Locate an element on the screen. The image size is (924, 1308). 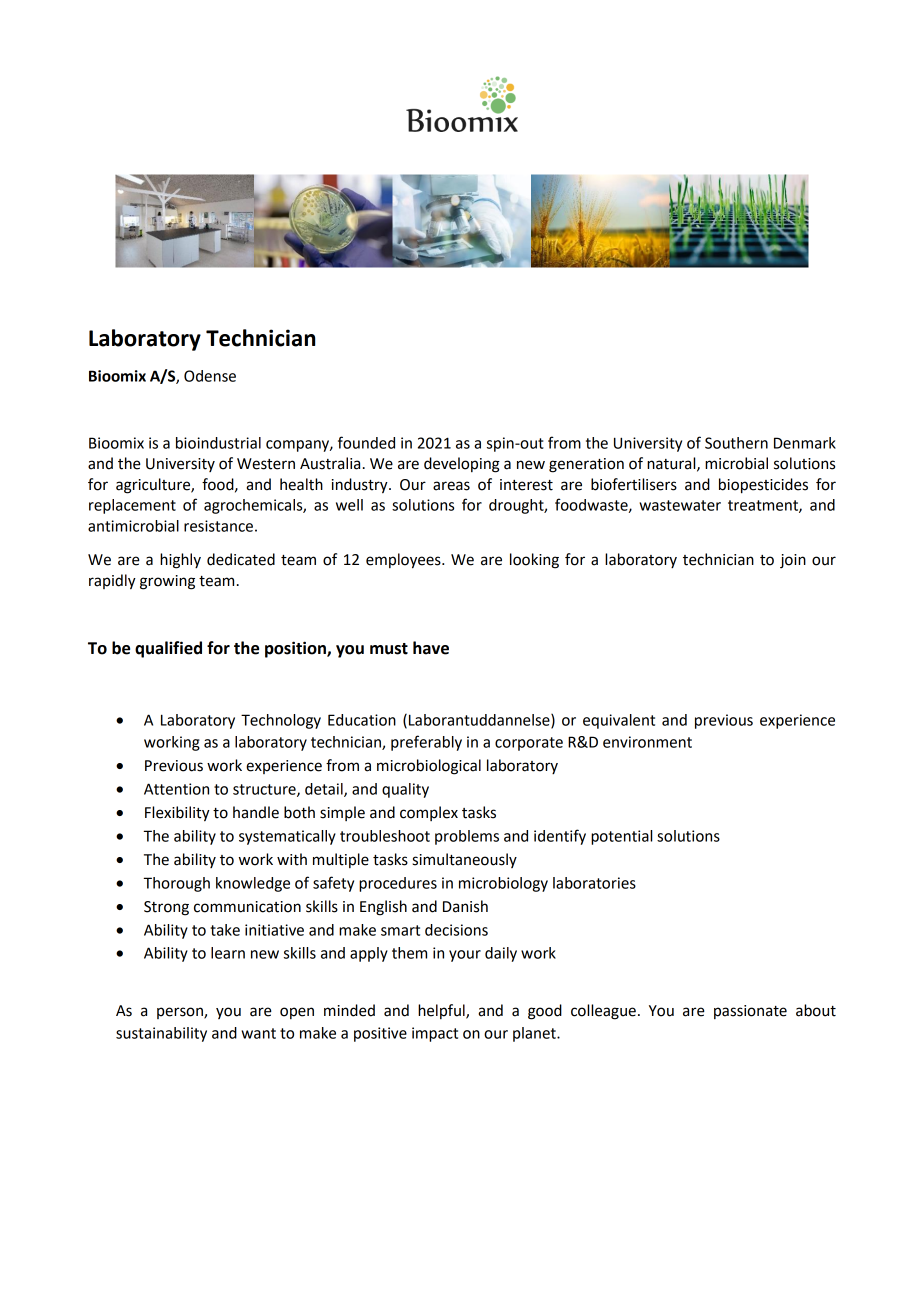
person is located at coordinates (181, 1013).
